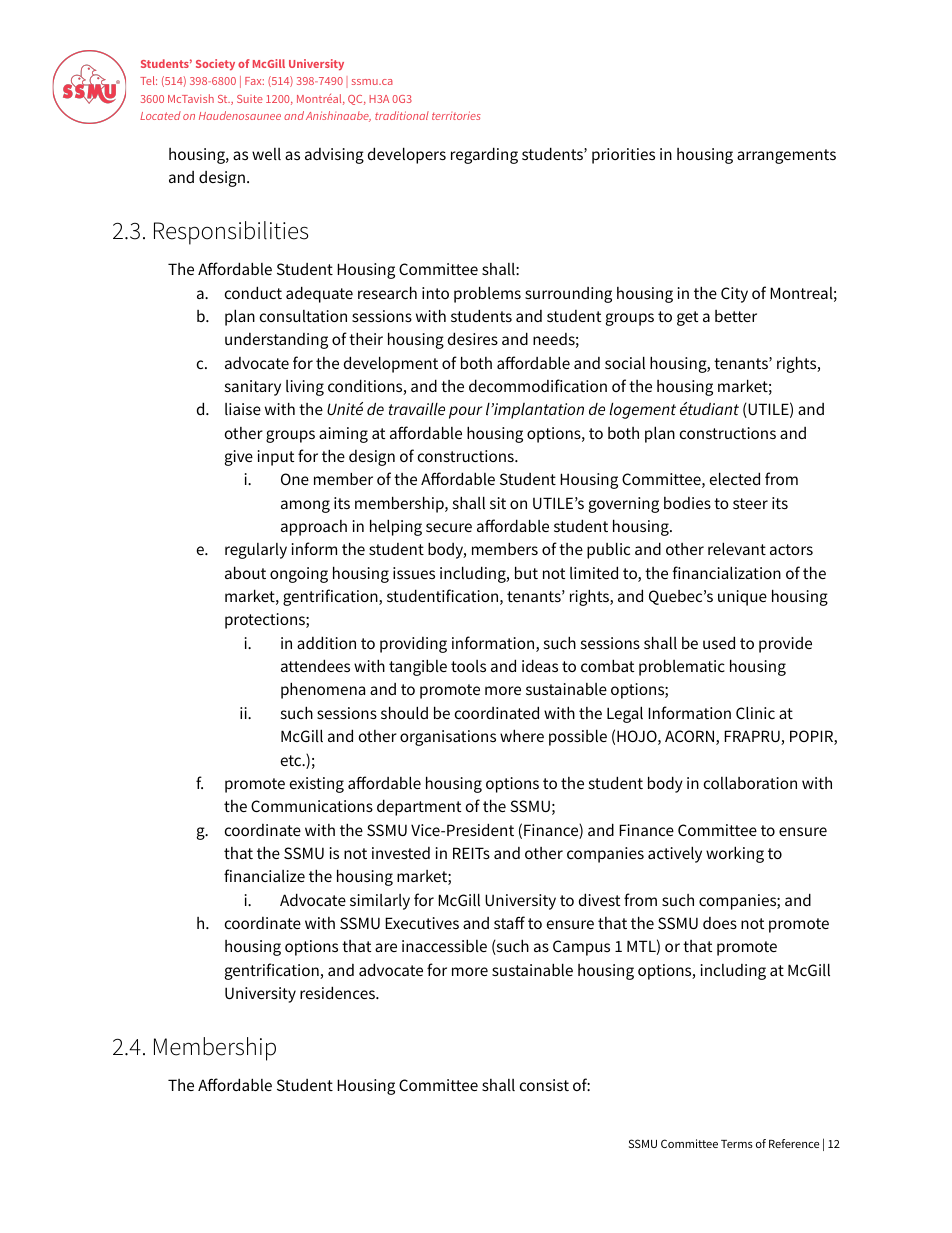 This screenshot has height=1233, width=952. What do you see at coordinates (737, 1144) in the screenshot?
I see `Terms` at bounding box center [737, 1144].
